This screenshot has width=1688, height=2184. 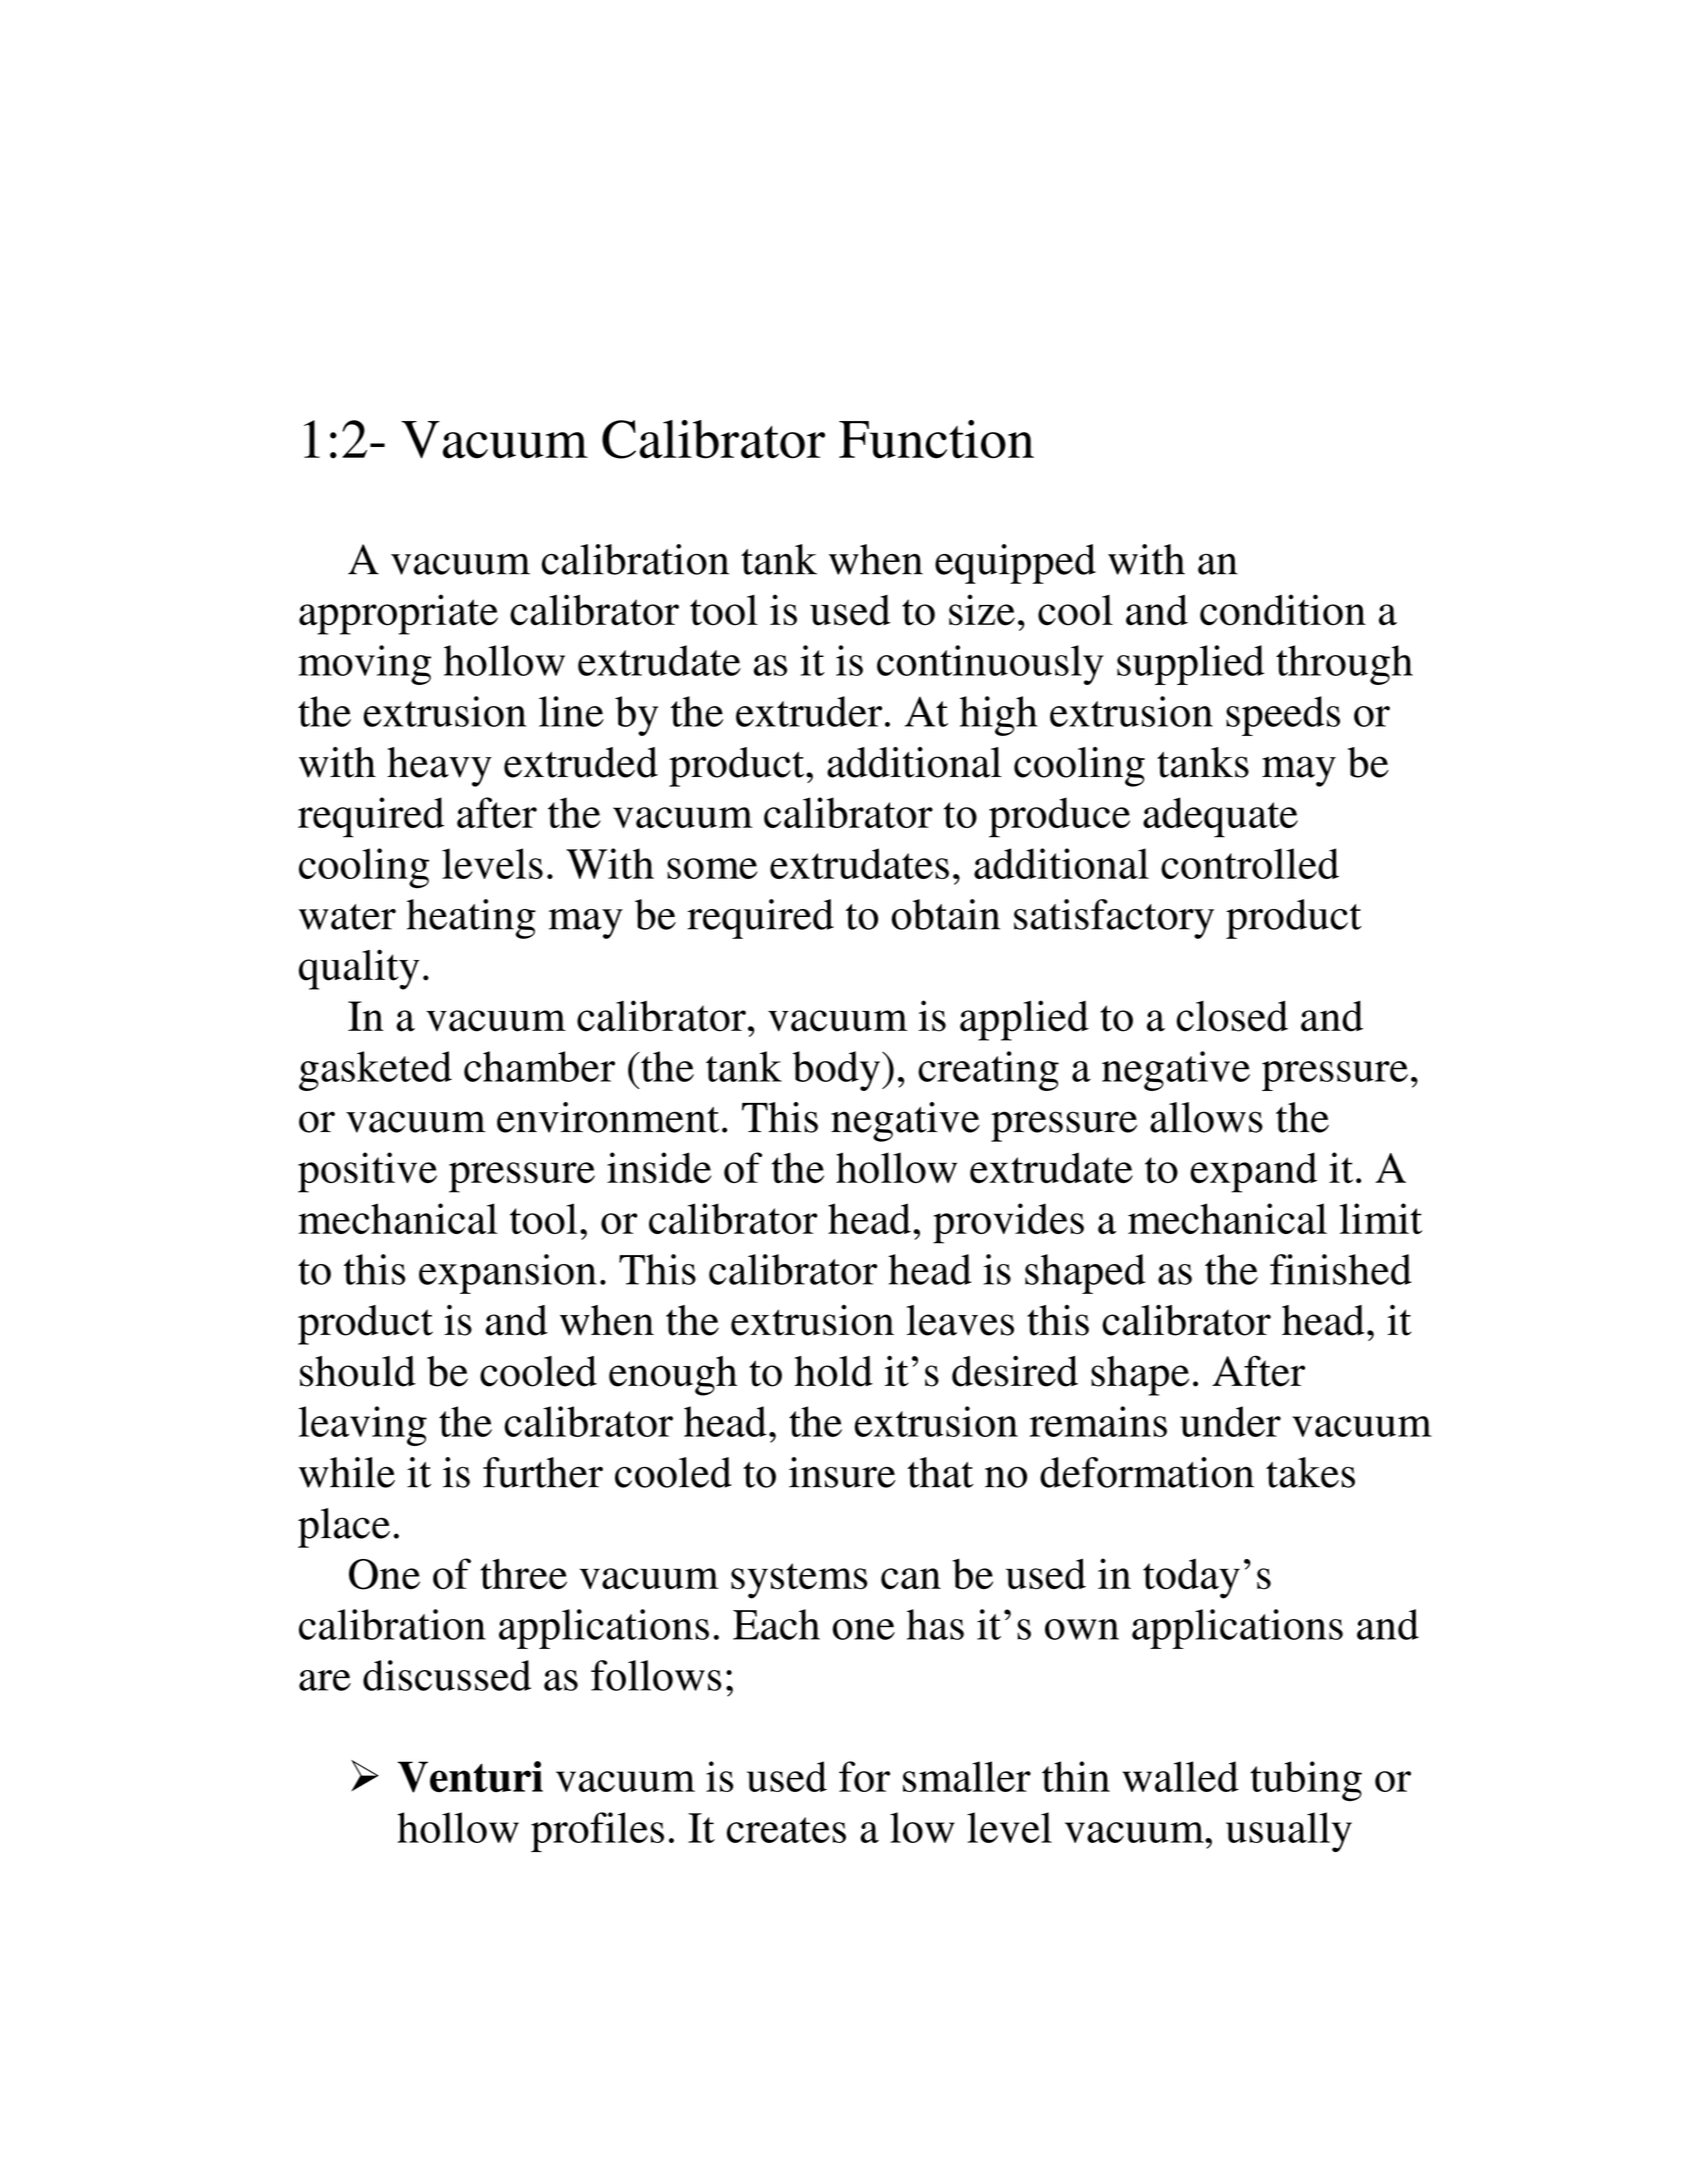 What do you see at coordinates (833, 1371) in the screenshot?
I see `hold` at bounding box center [833, 1371].
